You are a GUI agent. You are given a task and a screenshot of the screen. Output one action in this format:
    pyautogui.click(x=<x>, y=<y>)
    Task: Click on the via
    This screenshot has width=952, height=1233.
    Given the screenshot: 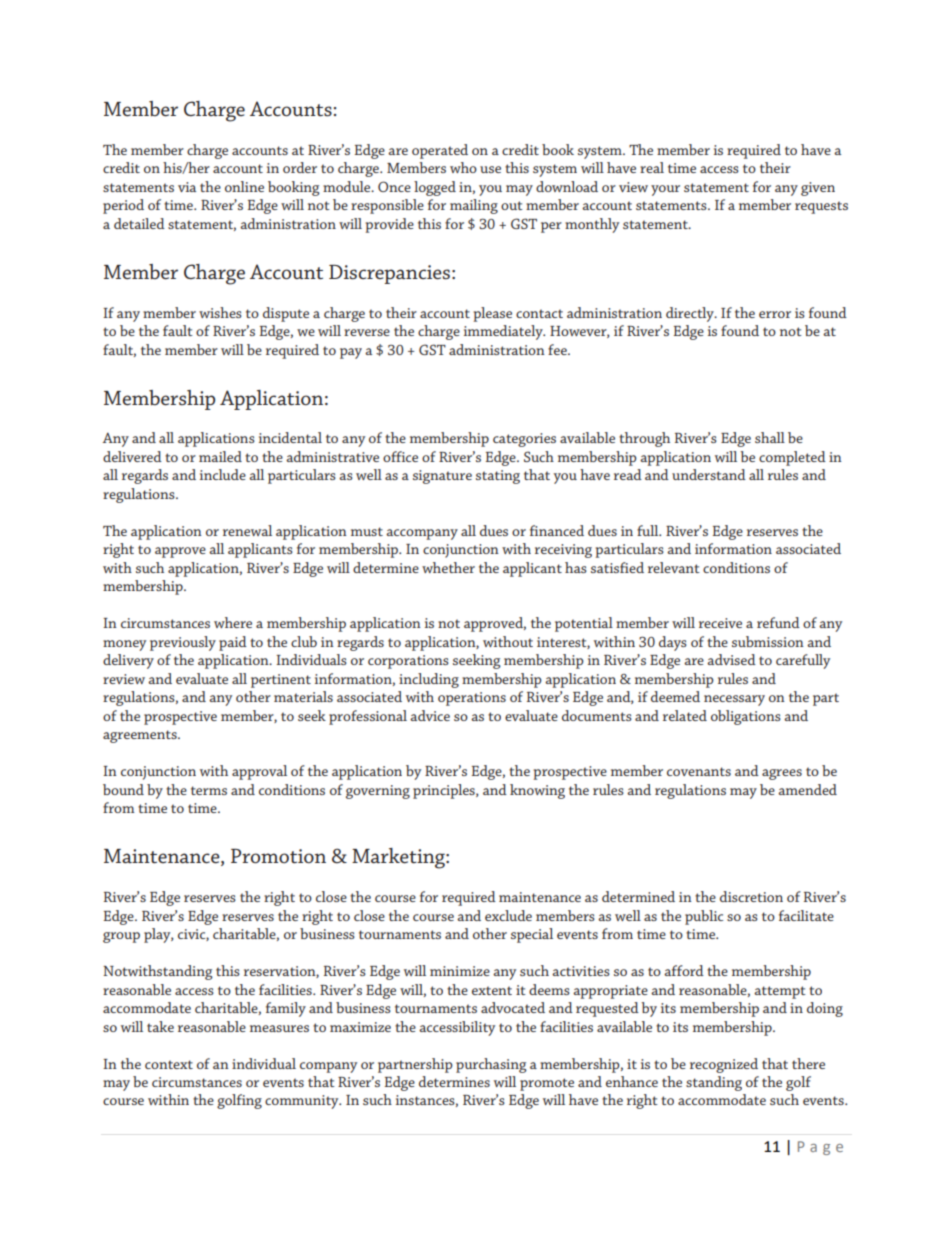 What is the action you would take?
    pyautogui.click(x=187, y=187)
